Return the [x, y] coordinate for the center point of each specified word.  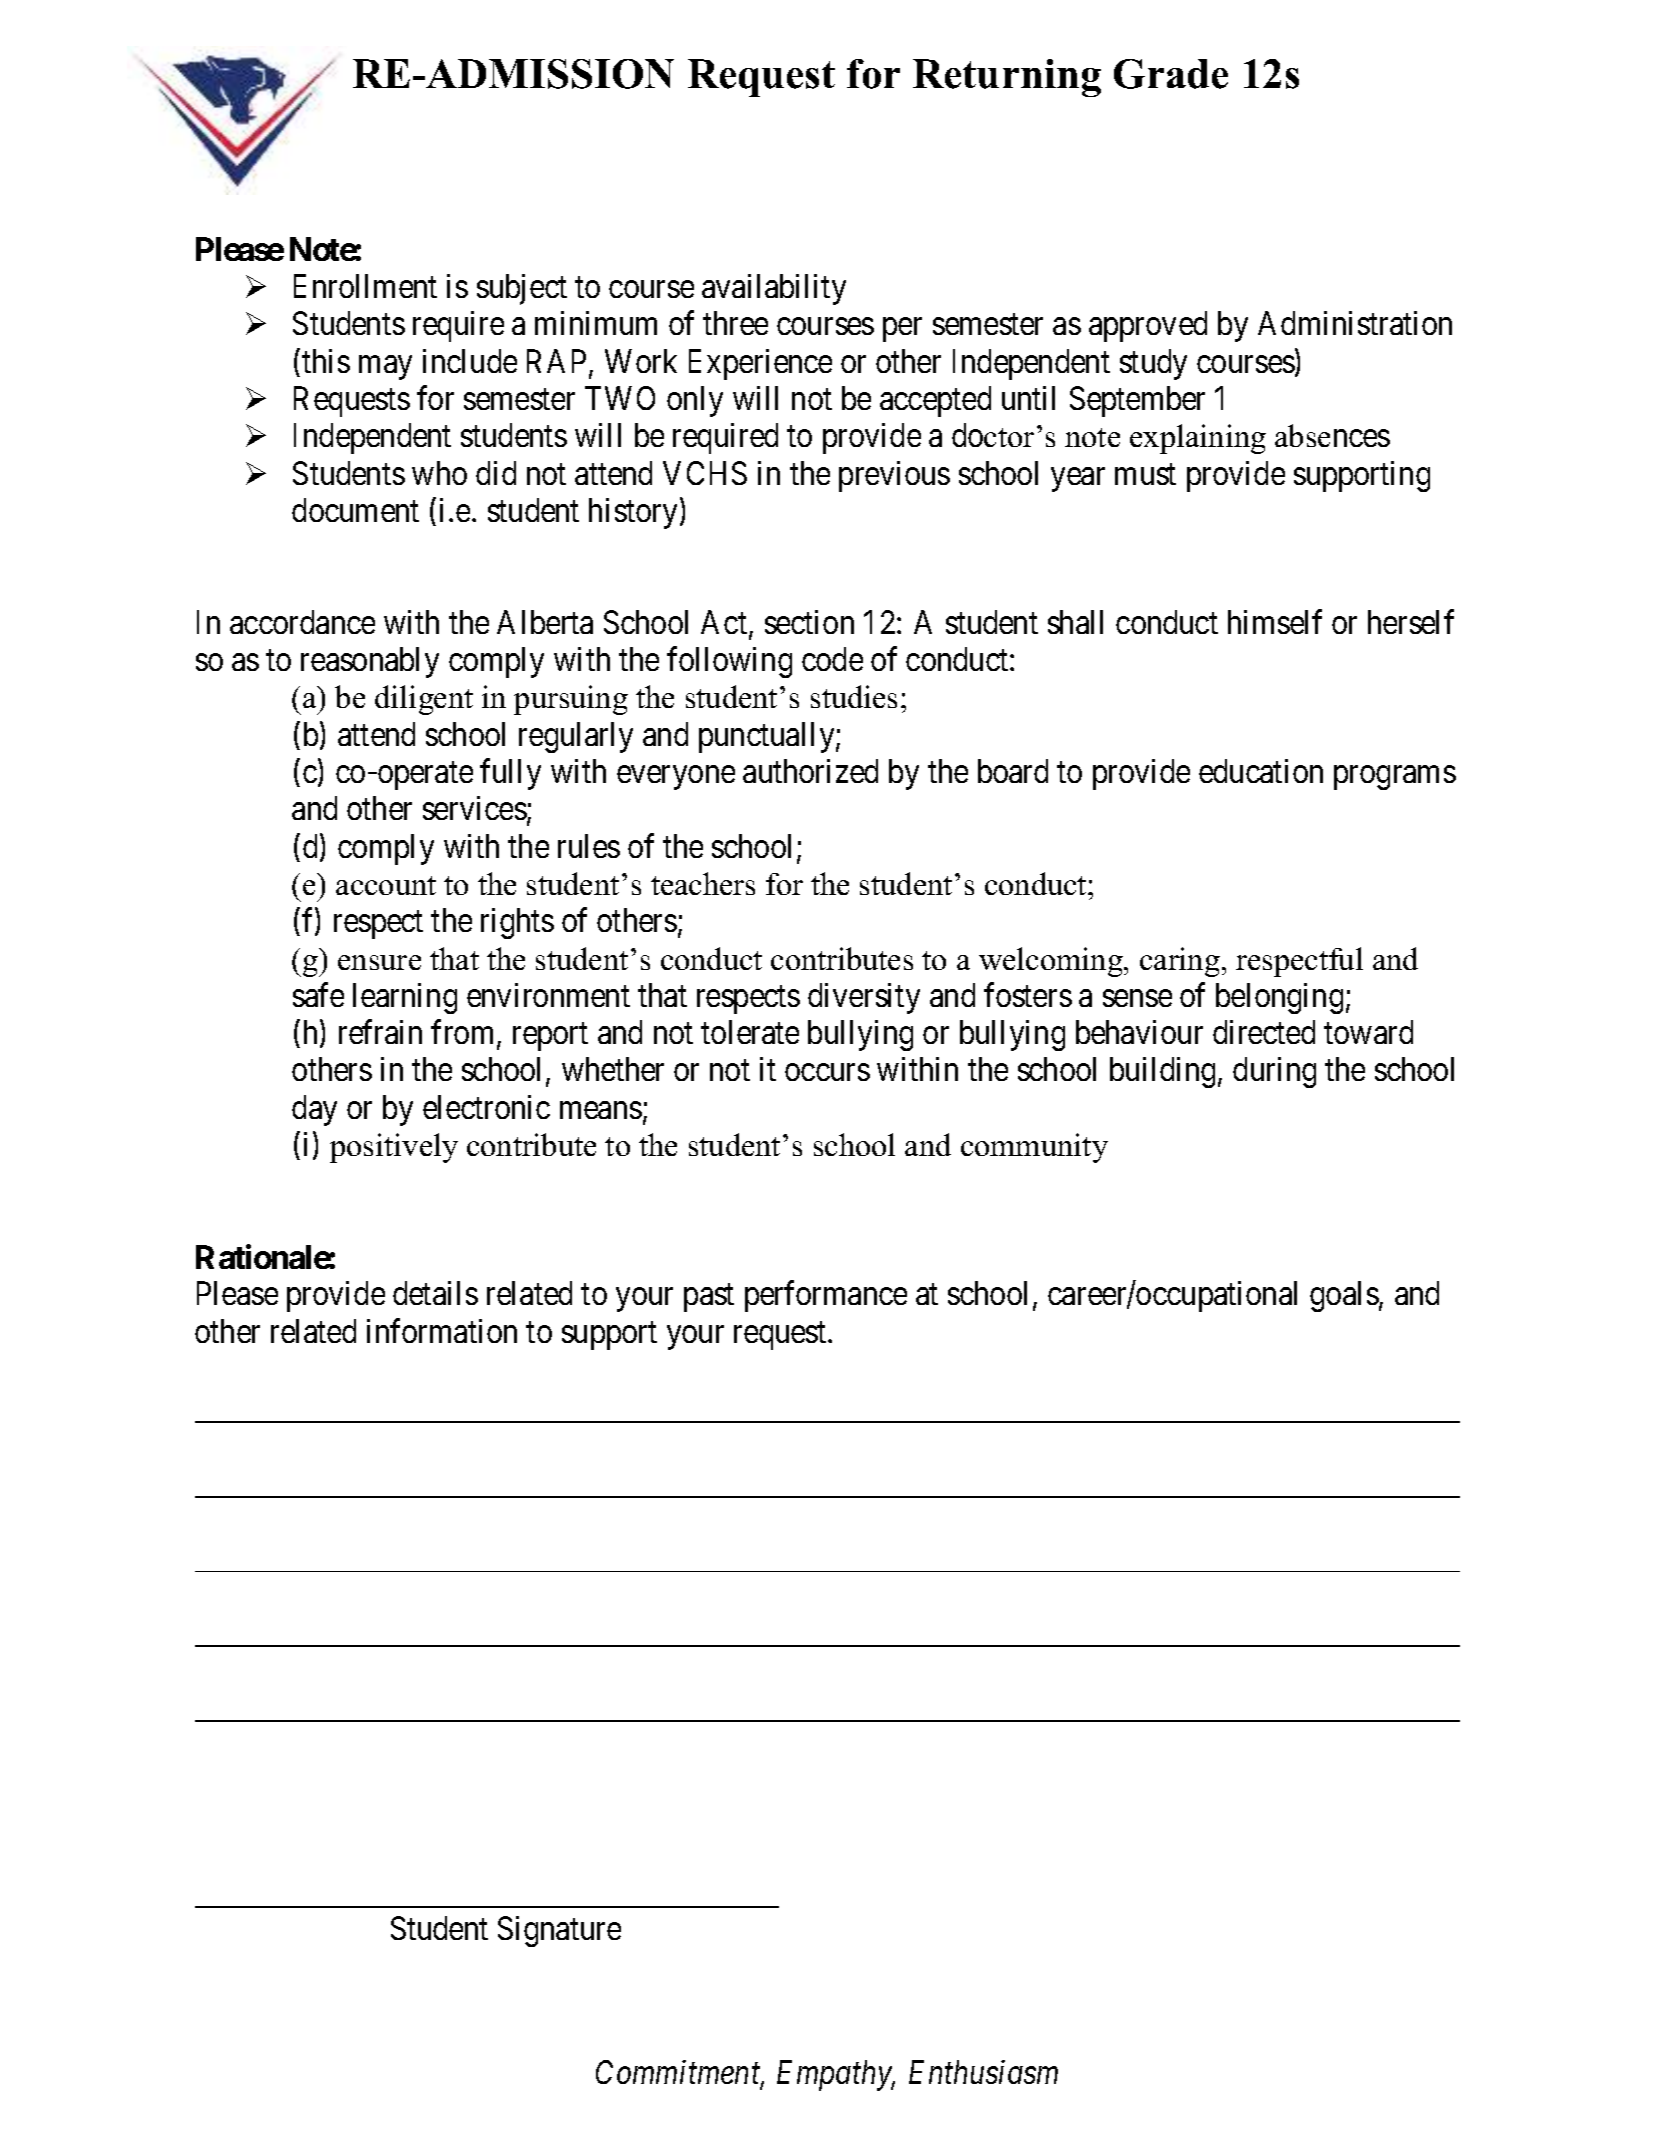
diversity [864, 998]
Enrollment [365, 286]
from [464, 1033]
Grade [1171, 74]
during [1274, 1072]
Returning [1007, 78]
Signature [559, 1931]
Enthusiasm [983, 2072]
